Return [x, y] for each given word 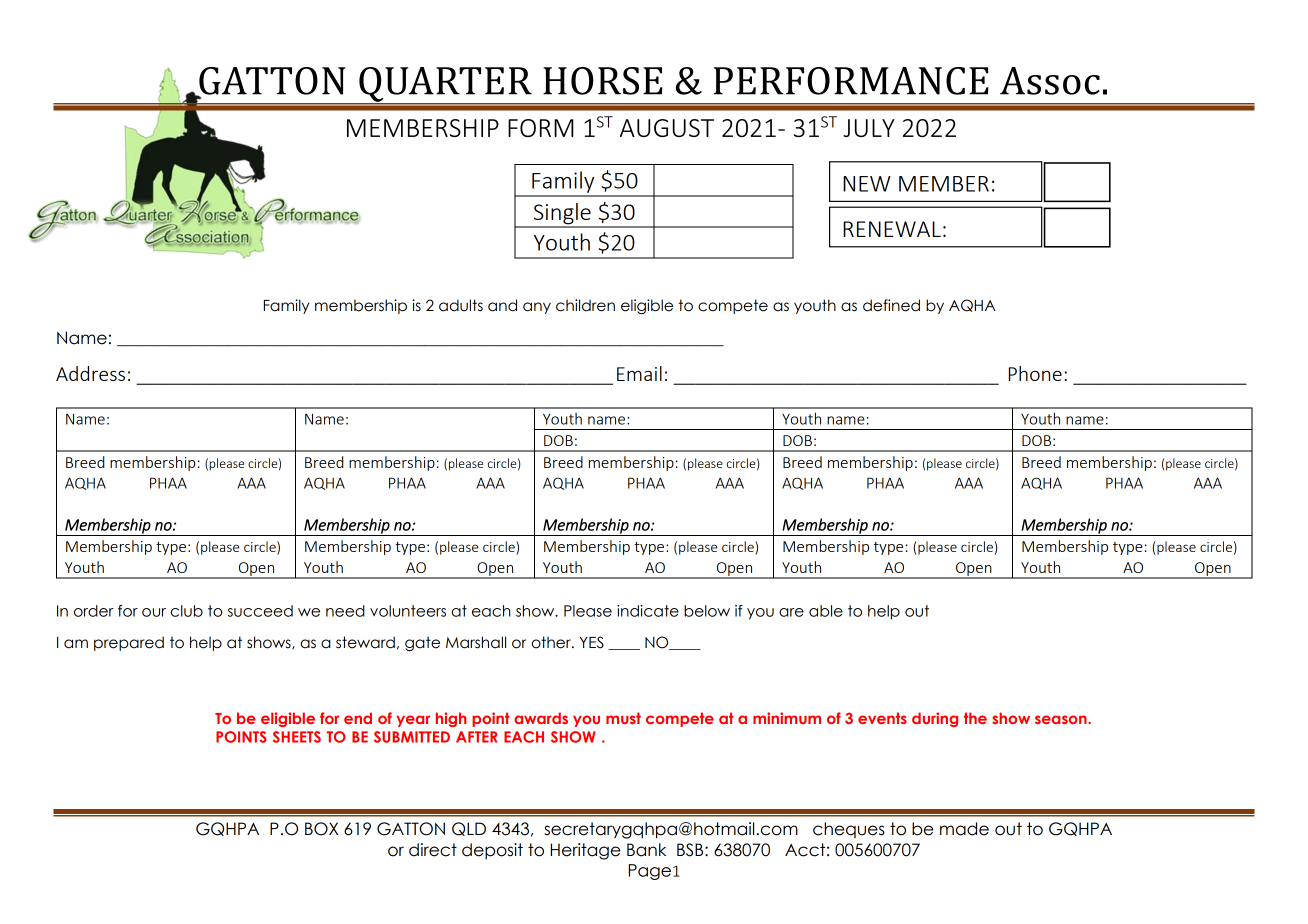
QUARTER [445, 85]
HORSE [603, 81]
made [964, 829]
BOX [321, 829]
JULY [869, 128]
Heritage [585, 851]
